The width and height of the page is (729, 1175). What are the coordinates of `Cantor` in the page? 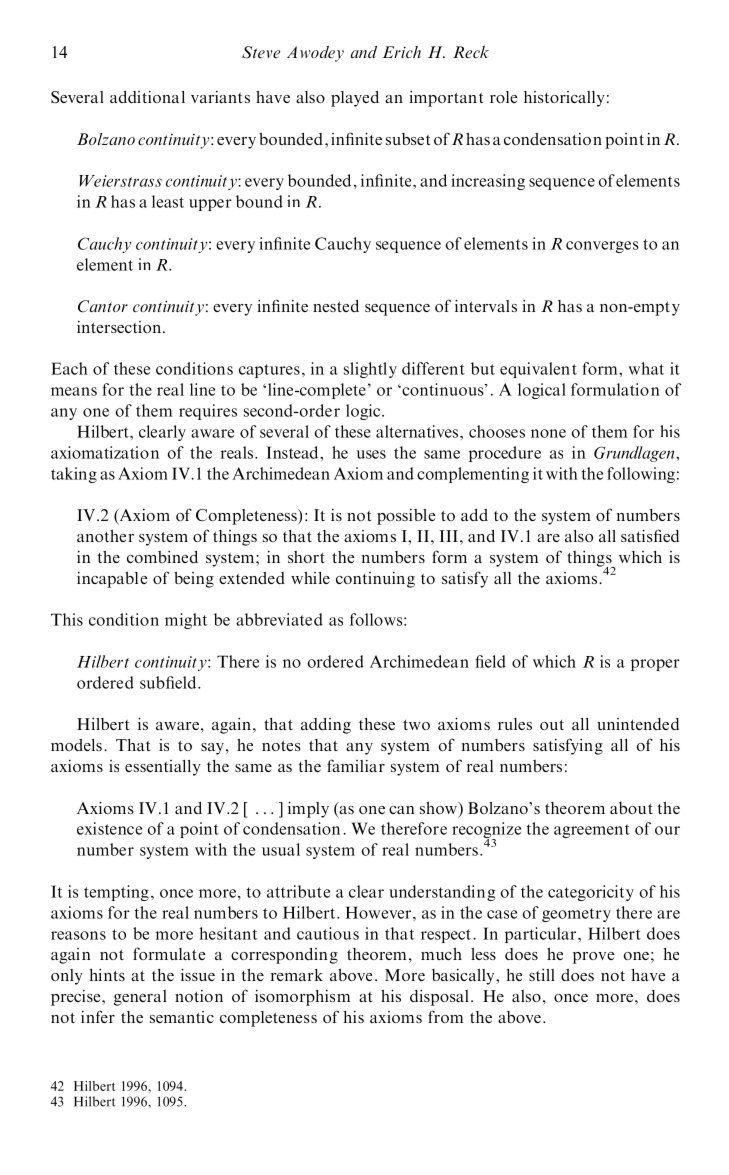 It's located at (103, 306).
